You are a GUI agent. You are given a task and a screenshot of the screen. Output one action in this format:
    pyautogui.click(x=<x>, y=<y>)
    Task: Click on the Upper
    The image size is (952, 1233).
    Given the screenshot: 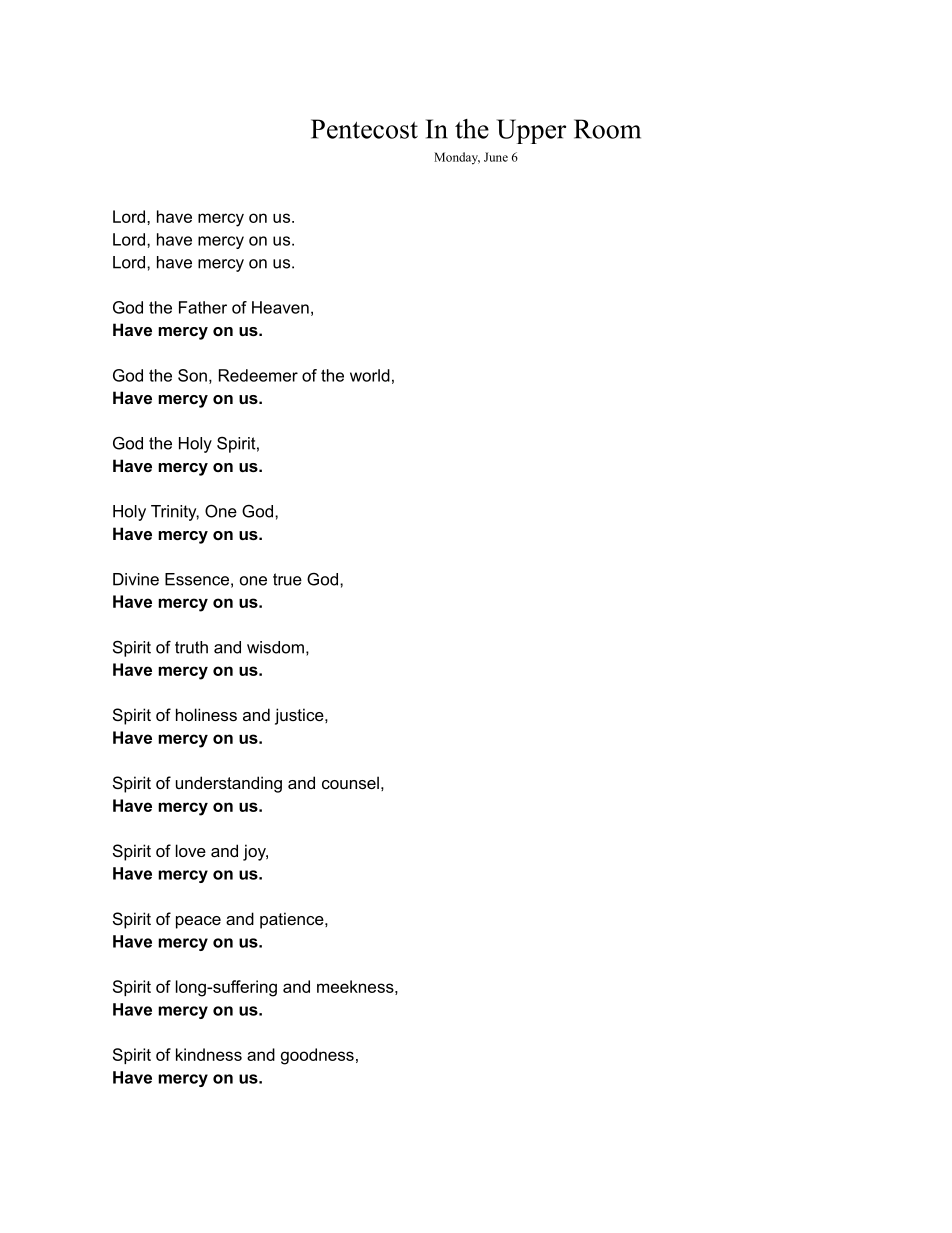 What is the action you would take?
    pyautogui.click(x=531, y=131)
